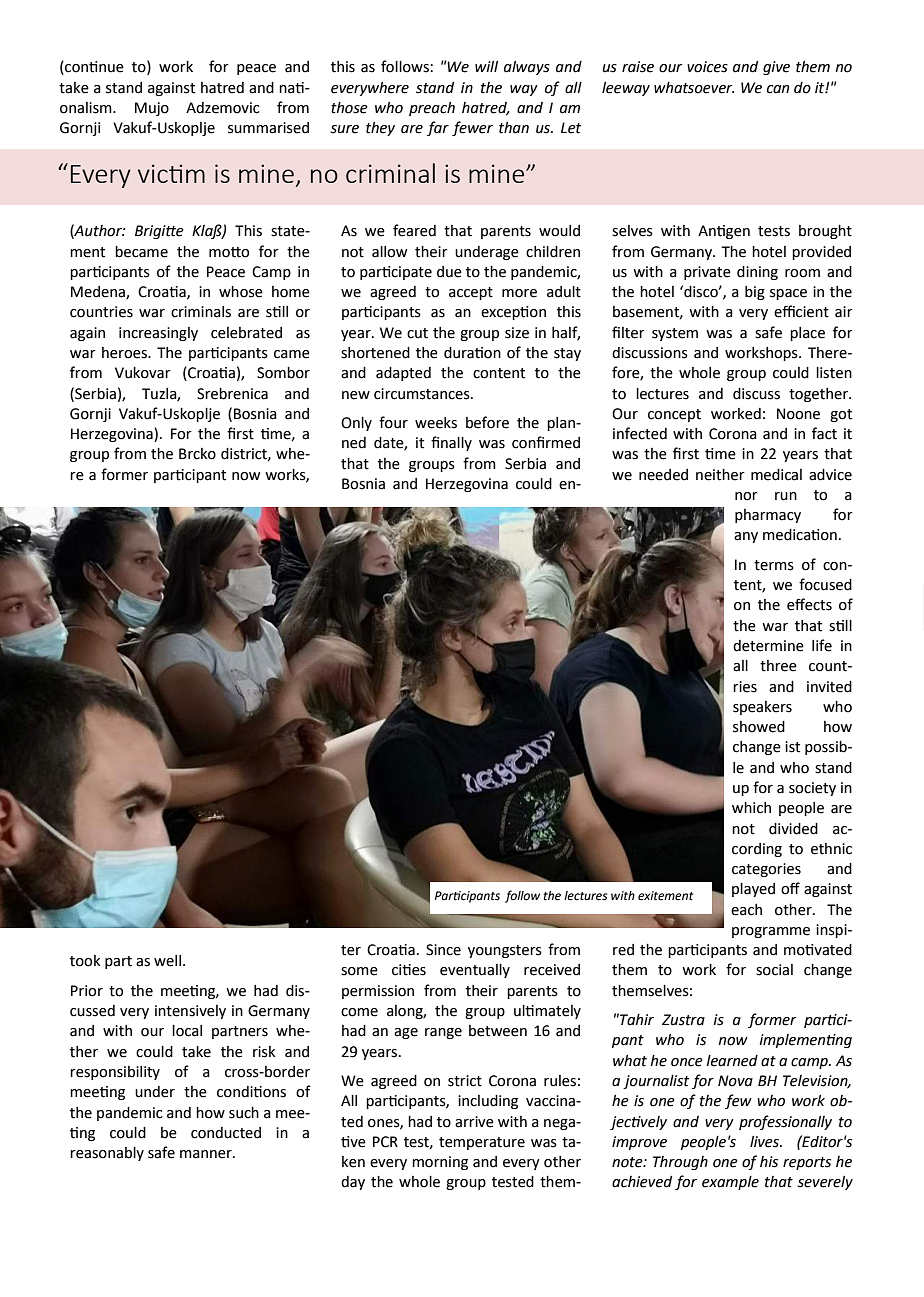 The image size is (924, 1297). I want to click on well, so click(167, 961).
